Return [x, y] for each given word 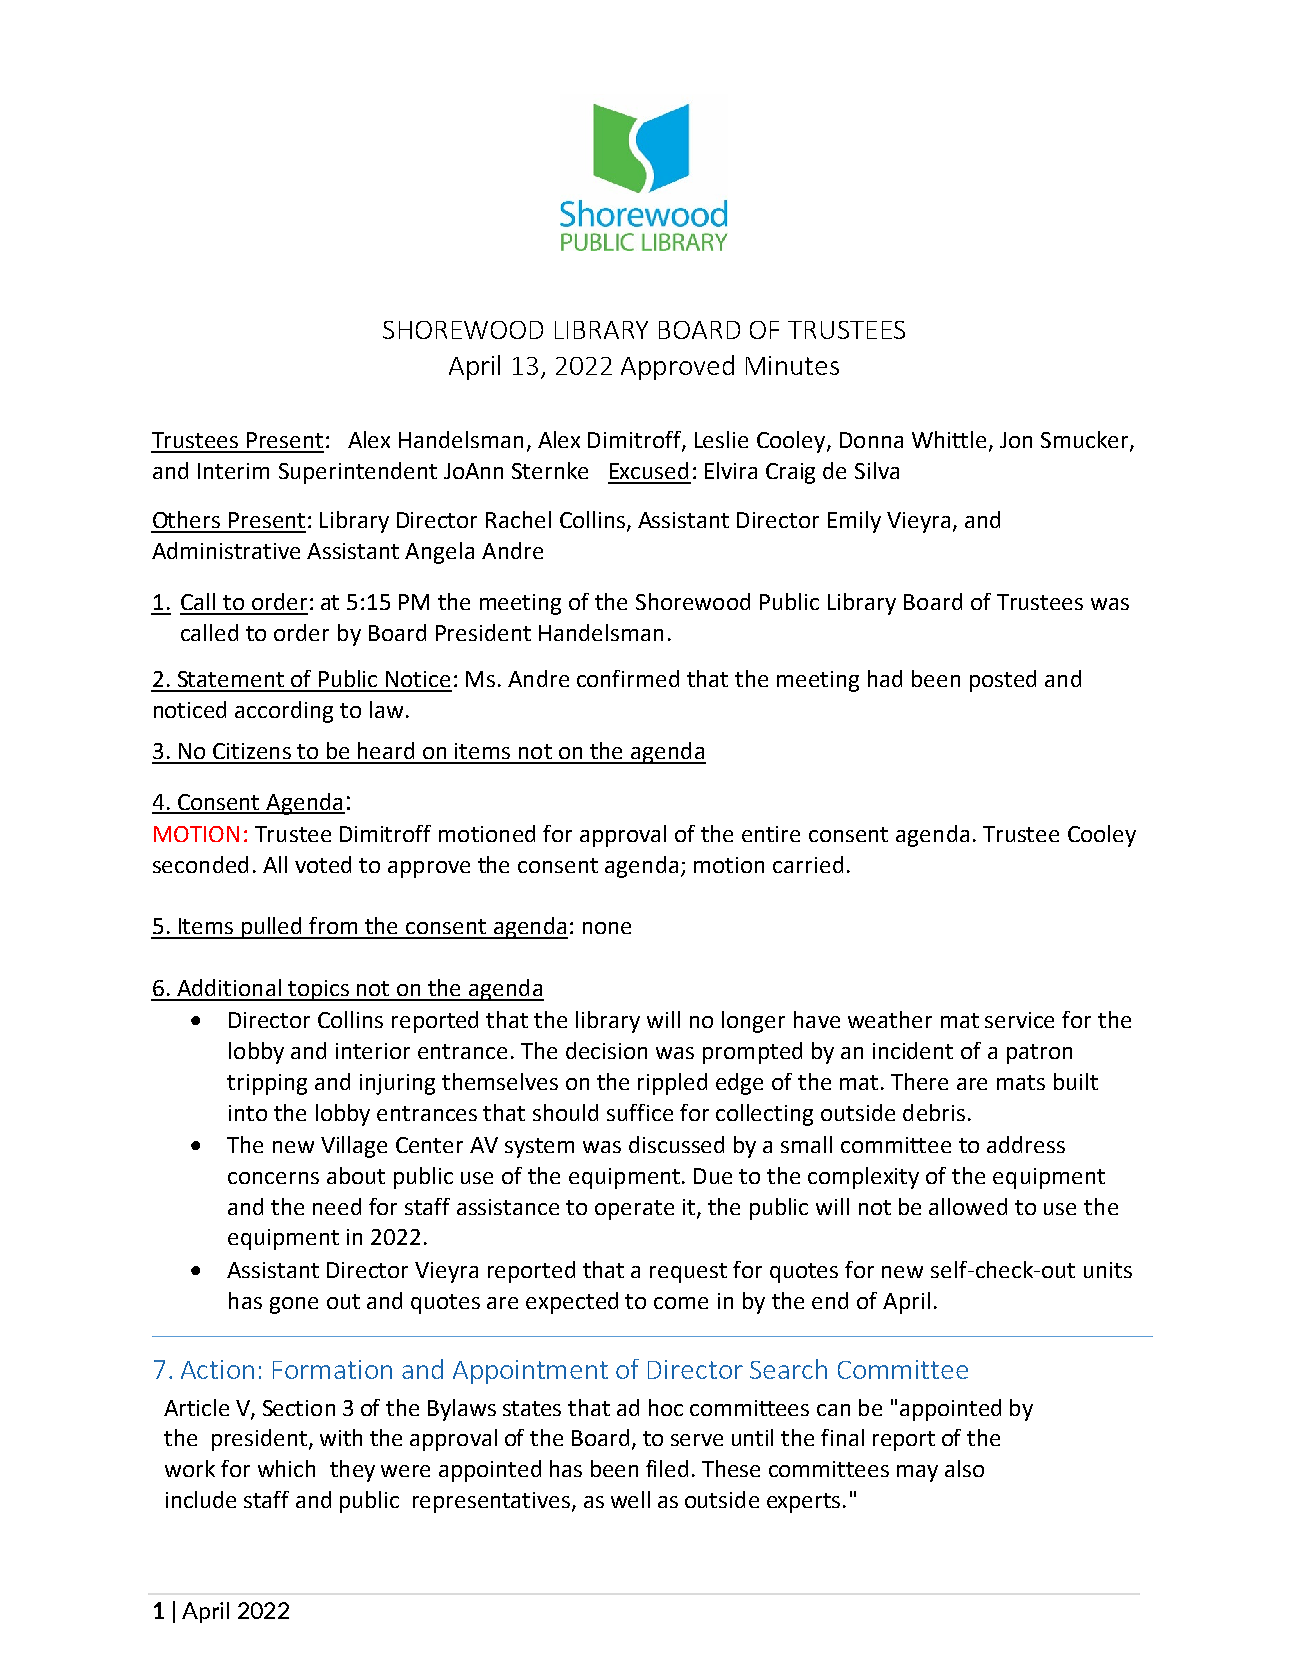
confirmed [628, 678]
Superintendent [358, 473]
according [284, 712]
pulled [272, 928]
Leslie [721, 439]
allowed [968, 1206]
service [1019, 1020]
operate [634, 1210]
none [607, 928]
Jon [1016, 440]
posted [1003, 681]
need [337, 1206]
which [286, 1468]
